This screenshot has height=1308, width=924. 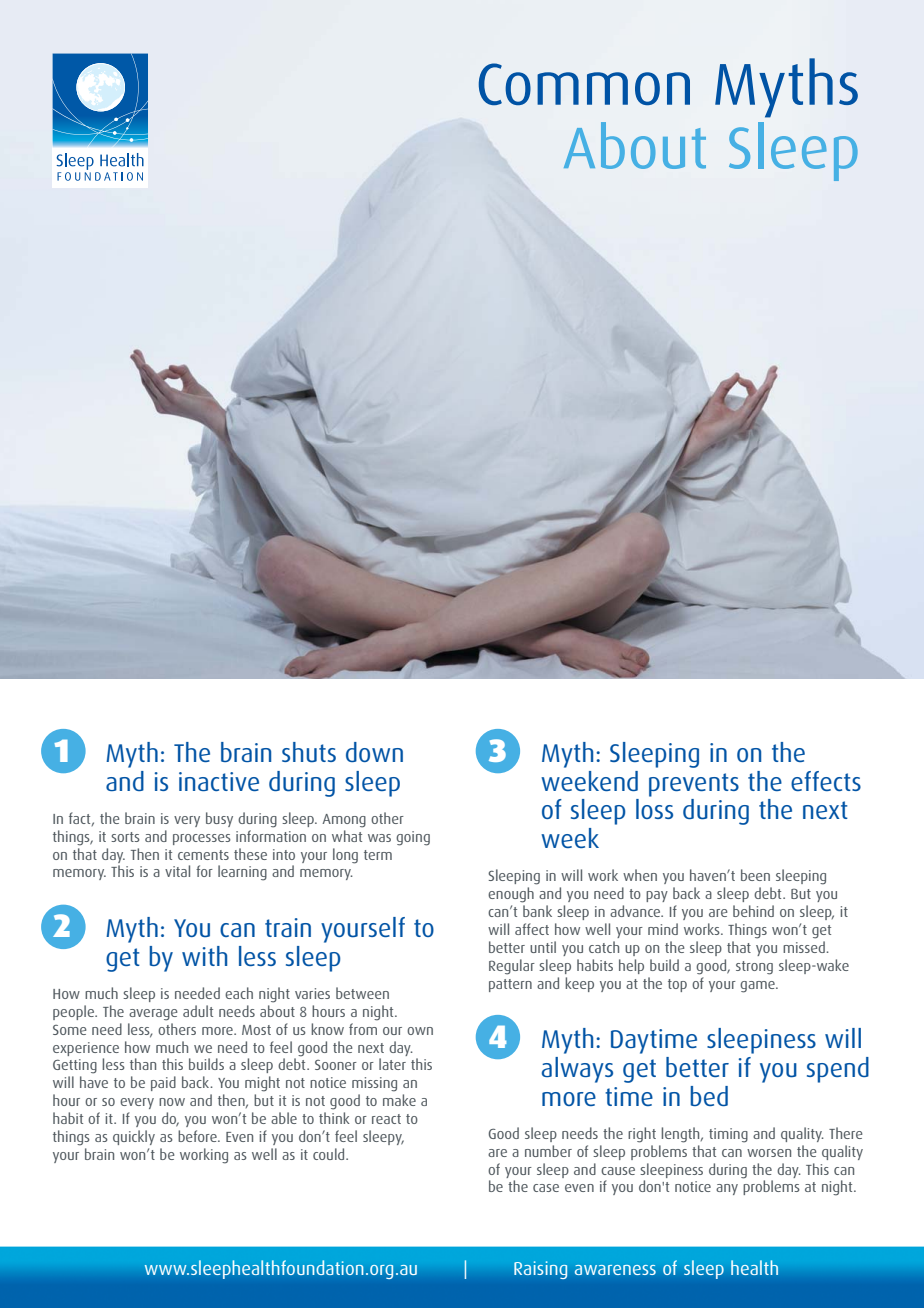 I want to click on quickly, so click(x=134, y=1137).
